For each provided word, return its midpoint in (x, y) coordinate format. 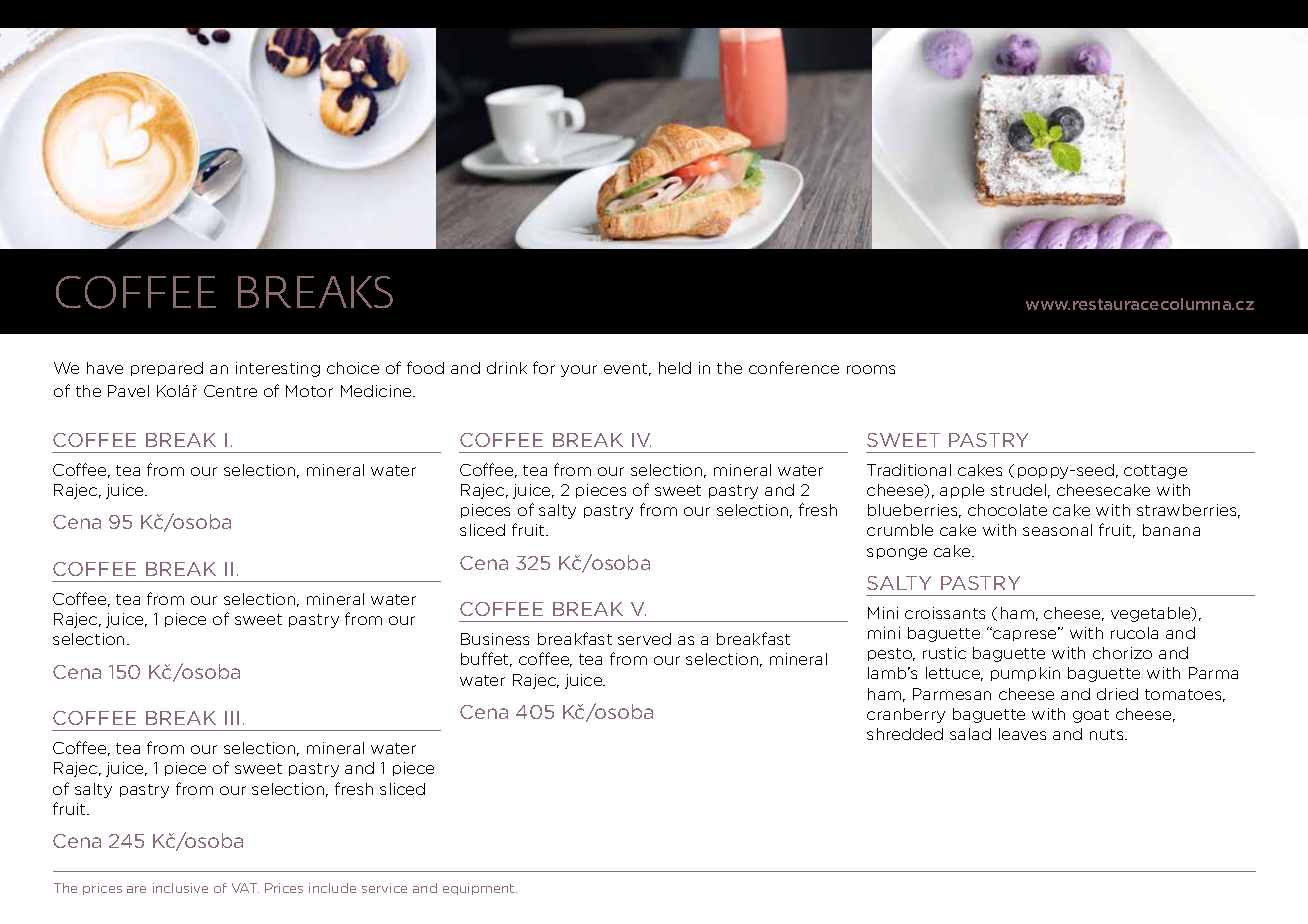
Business (495, 639)
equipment (480, 889)
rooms (871, 369)
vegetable (1152, 614)
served (644, 639)
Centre (230, 391)
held (675, 368)
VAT (245, 888)
